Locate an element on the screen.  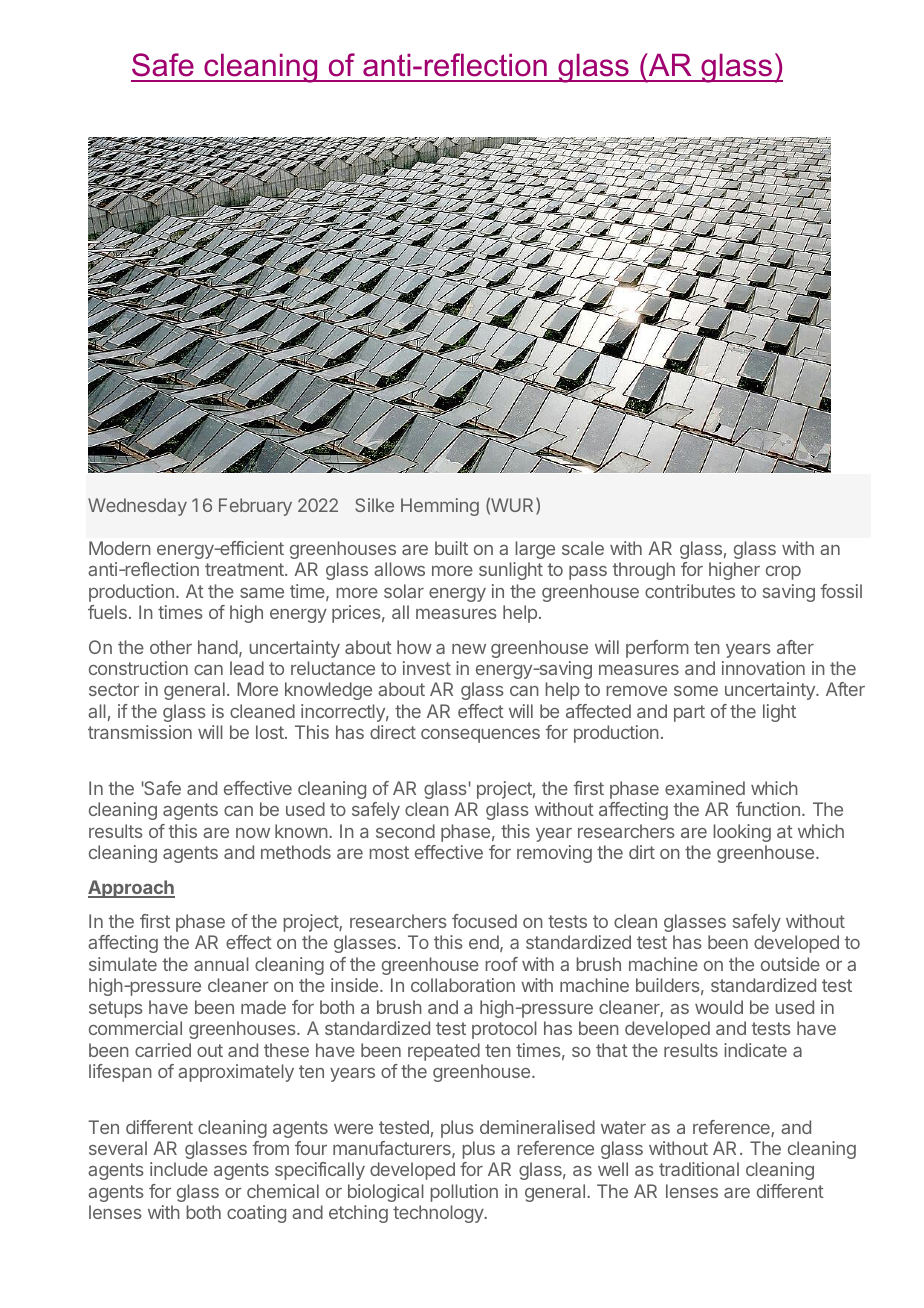
Wednesday is located at coordinates (137, 507).
